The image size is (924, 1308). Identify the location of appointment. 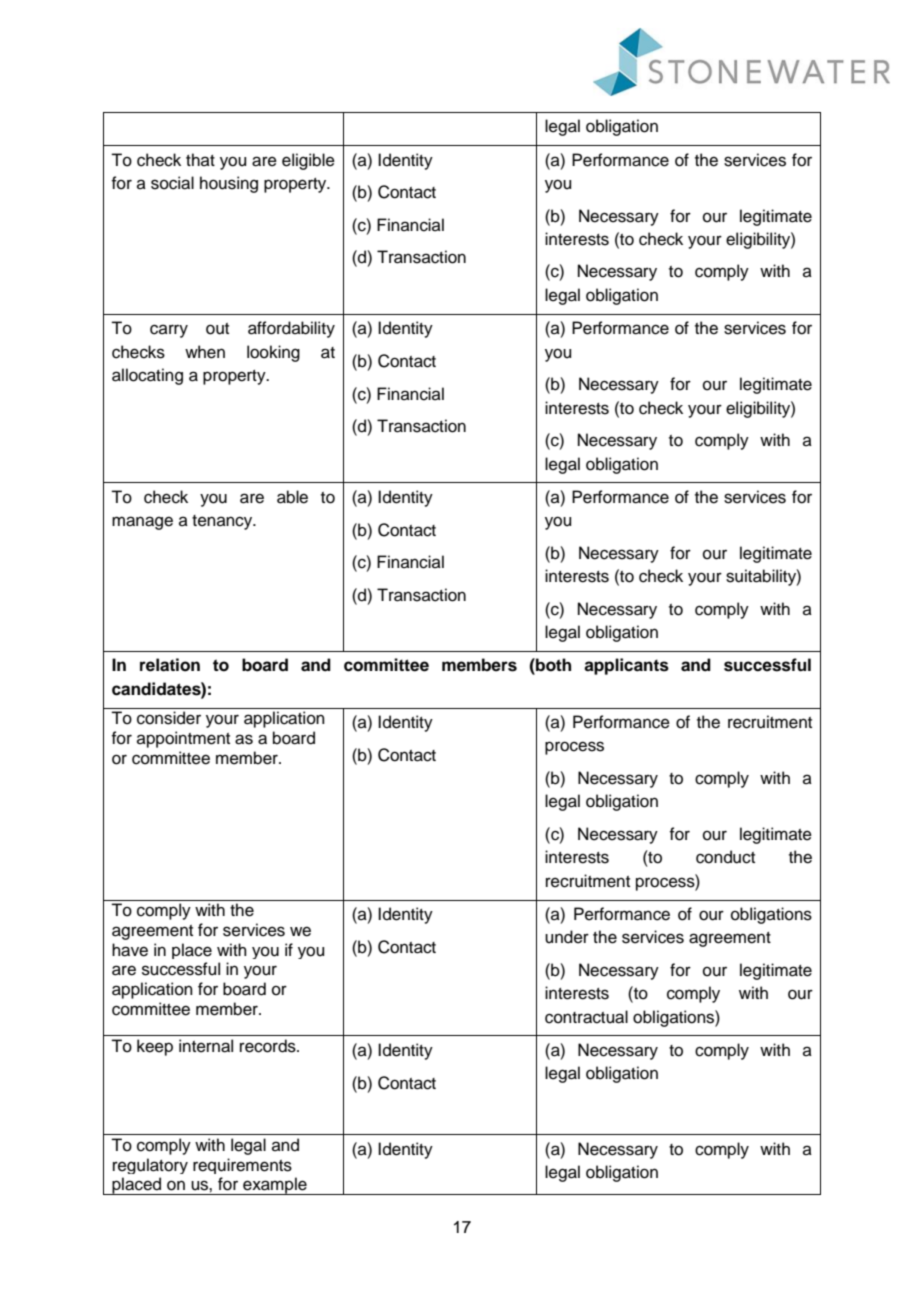
(183, 739).
